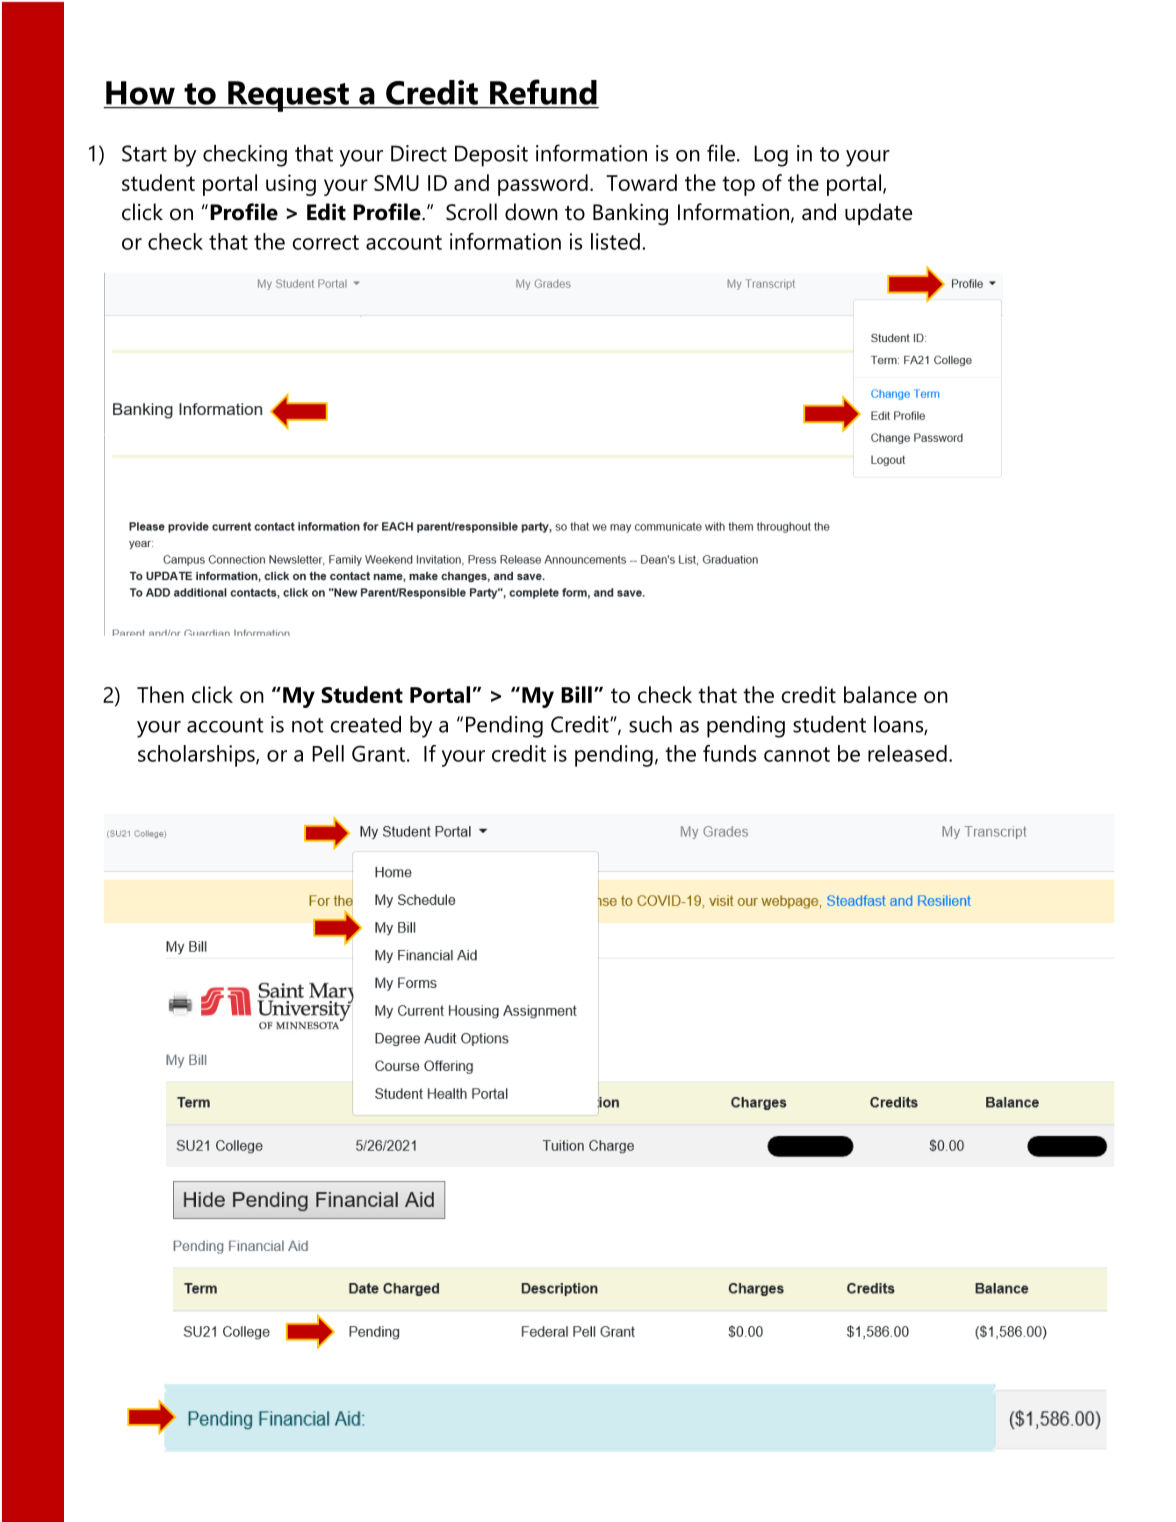  Describe the element at coordinates (615, 241) in the page. I see `listed` at that location.
